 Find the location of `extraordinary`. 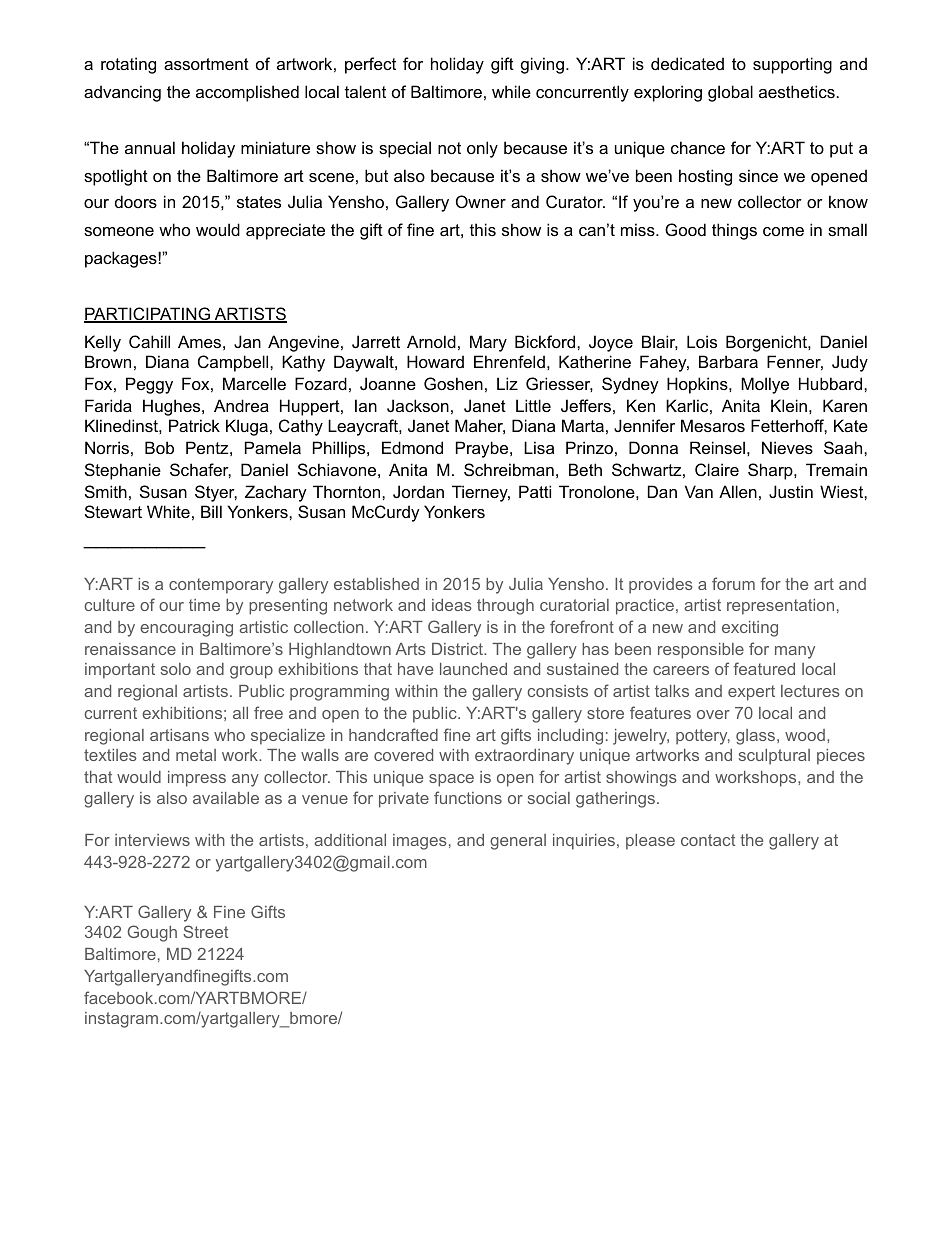

extraordinary is located at coordinates (524, 757).
